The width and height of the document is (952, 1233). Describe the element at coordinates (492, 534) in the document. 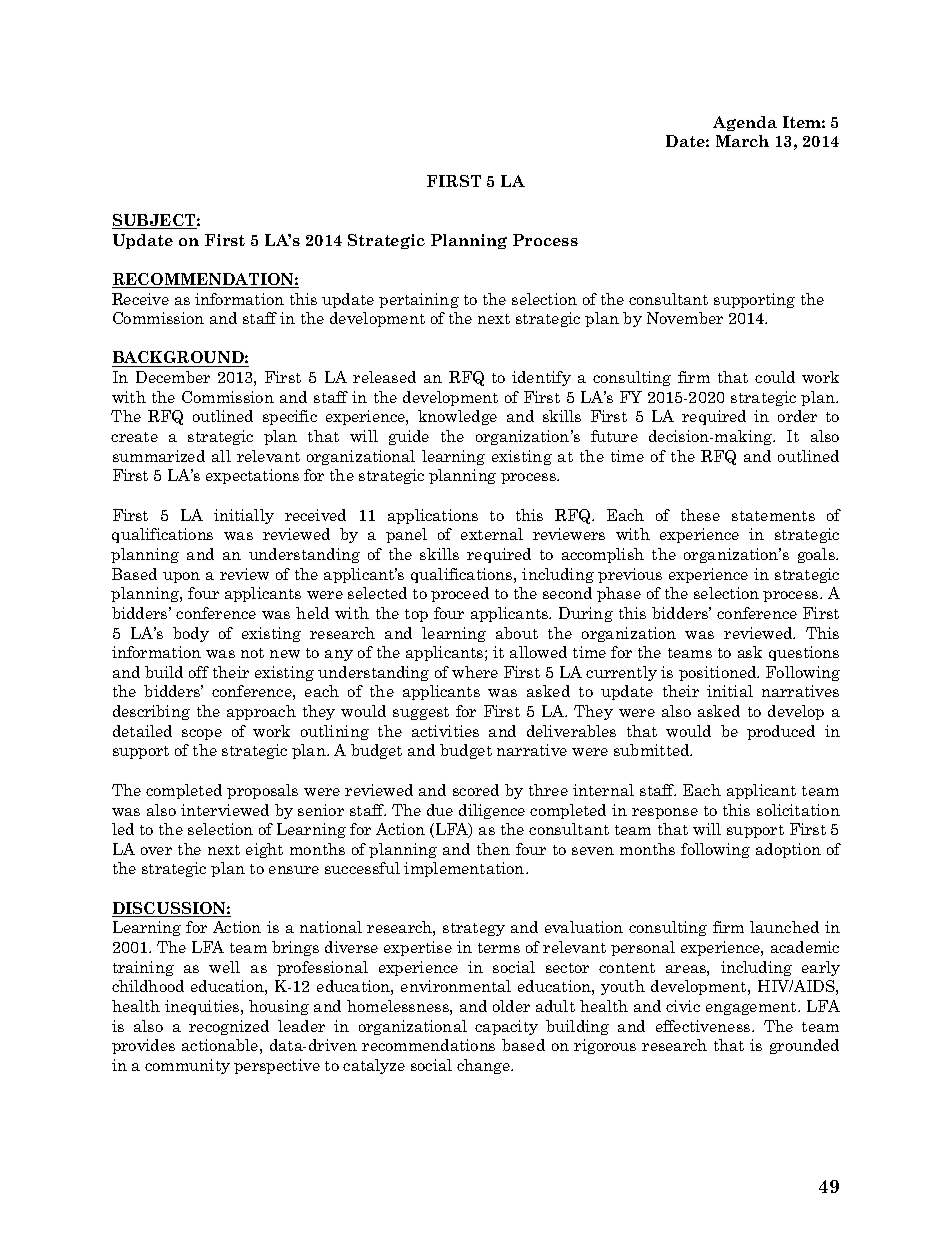

I see `external` at that location.
